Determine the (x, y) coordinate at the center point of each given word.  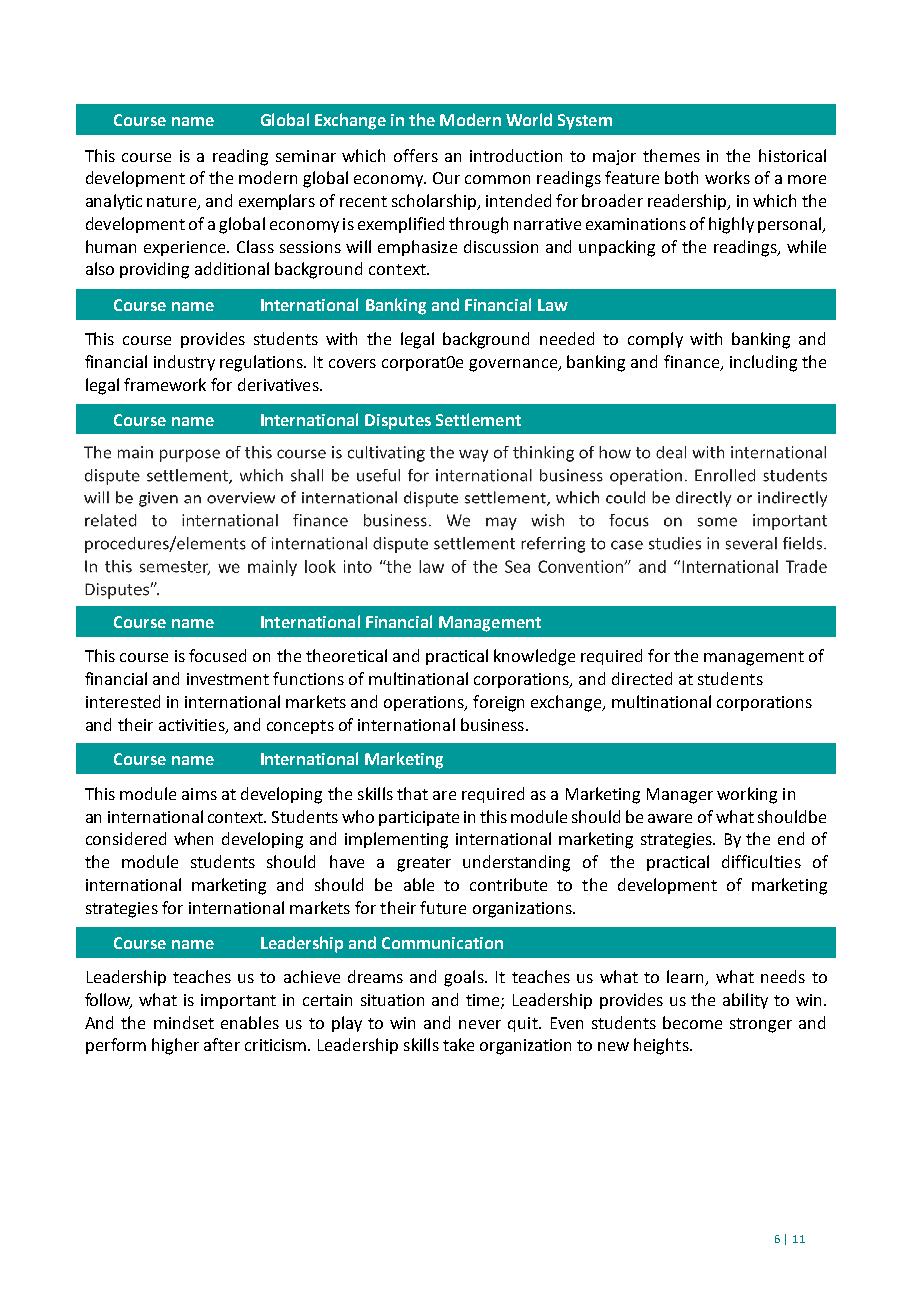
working (747, 795)
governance (514, 365)
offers (416, 155)
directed (642, 678)
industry (184, 363)
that (412, 793)
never (480, 1024)
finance (693, 363)
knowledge (534, 657)
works (727, 177)
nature (173, 203)
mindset (184, 1022)
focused (217, 655)
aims (199, 794)
